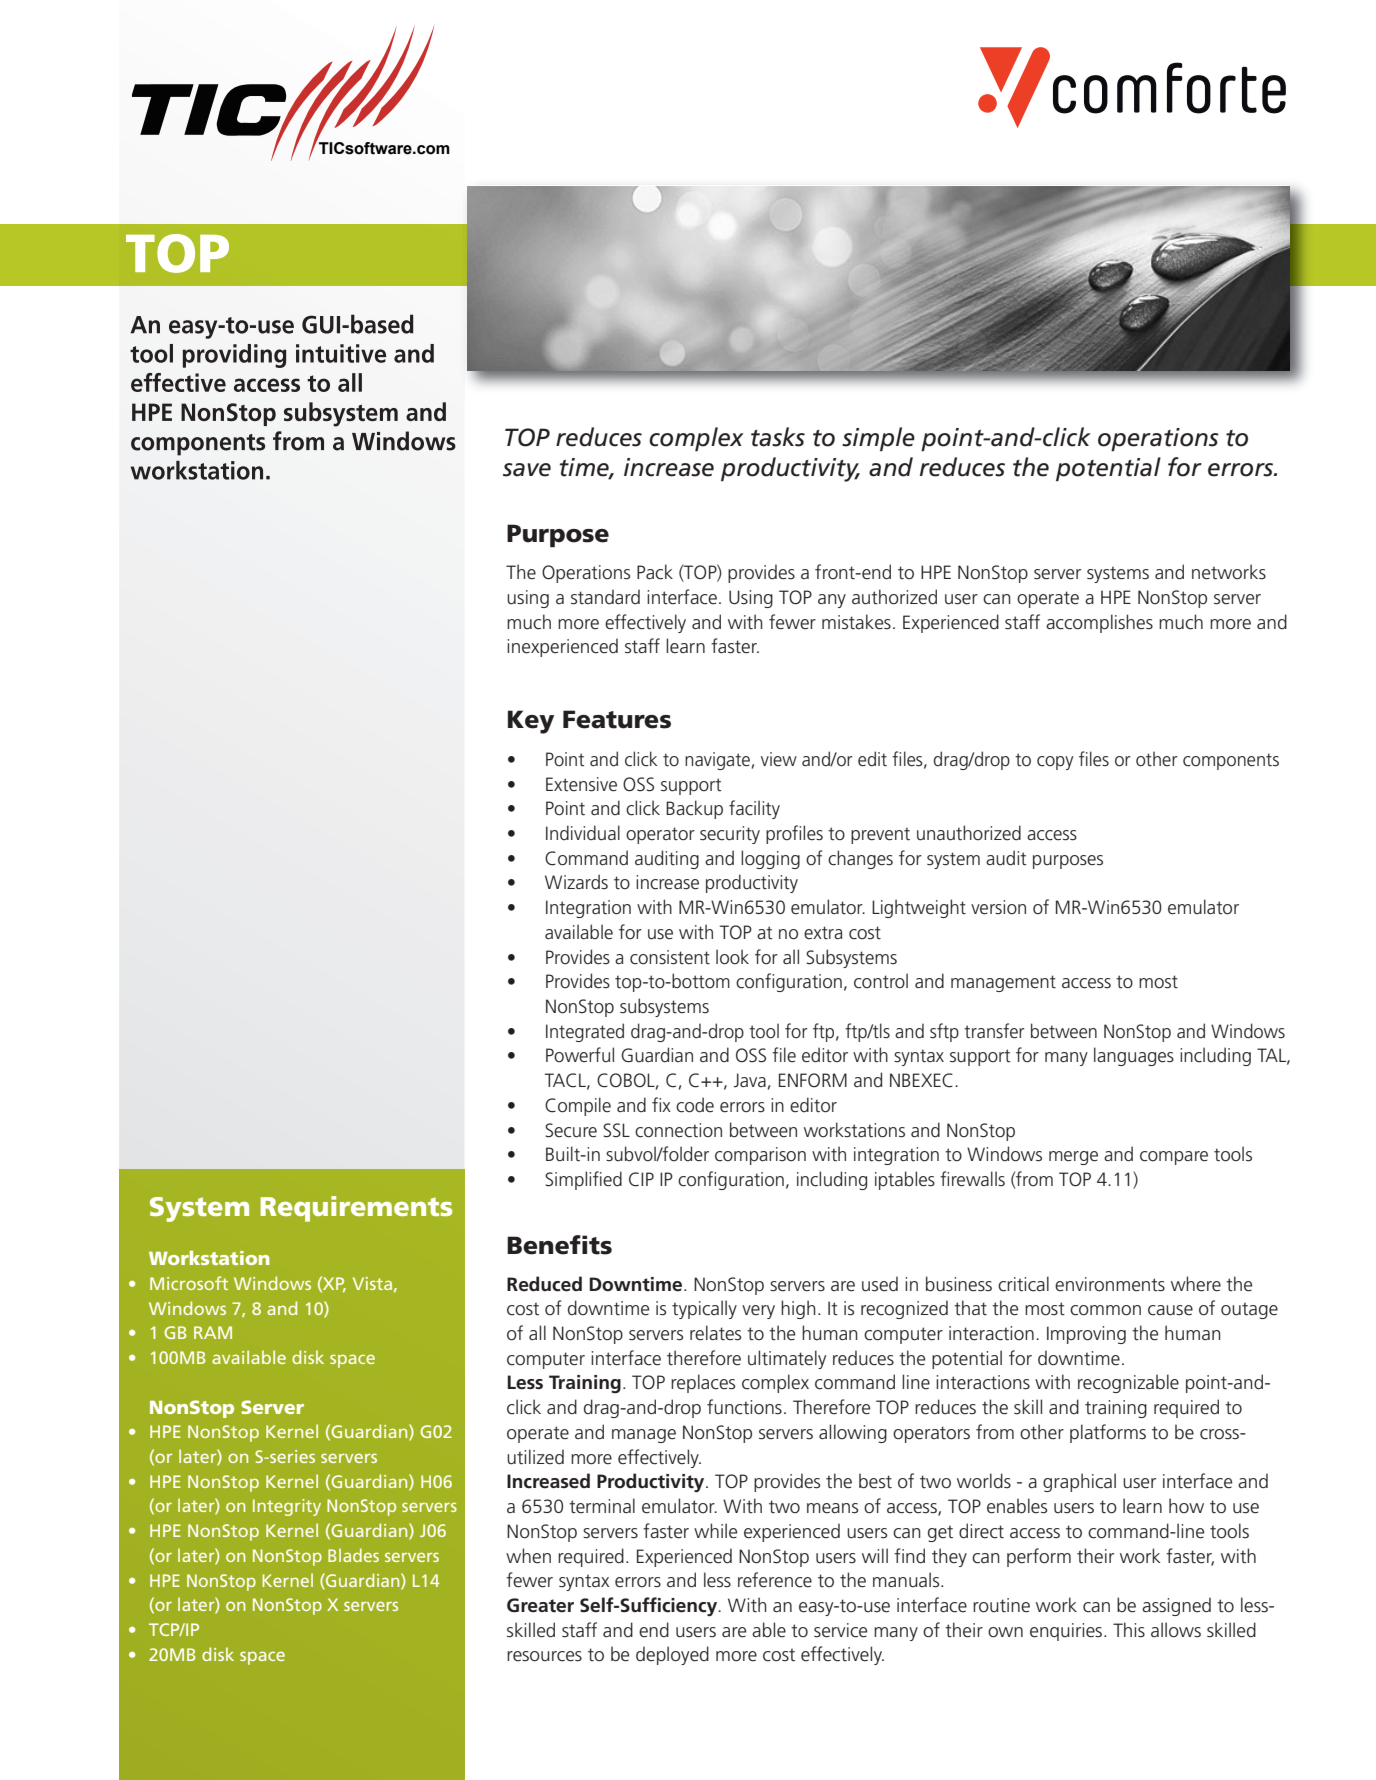 This document has width=1376, height=1780. Describe the element at coordinates (353, 1555) in the document. I see `Blades` at that location.
